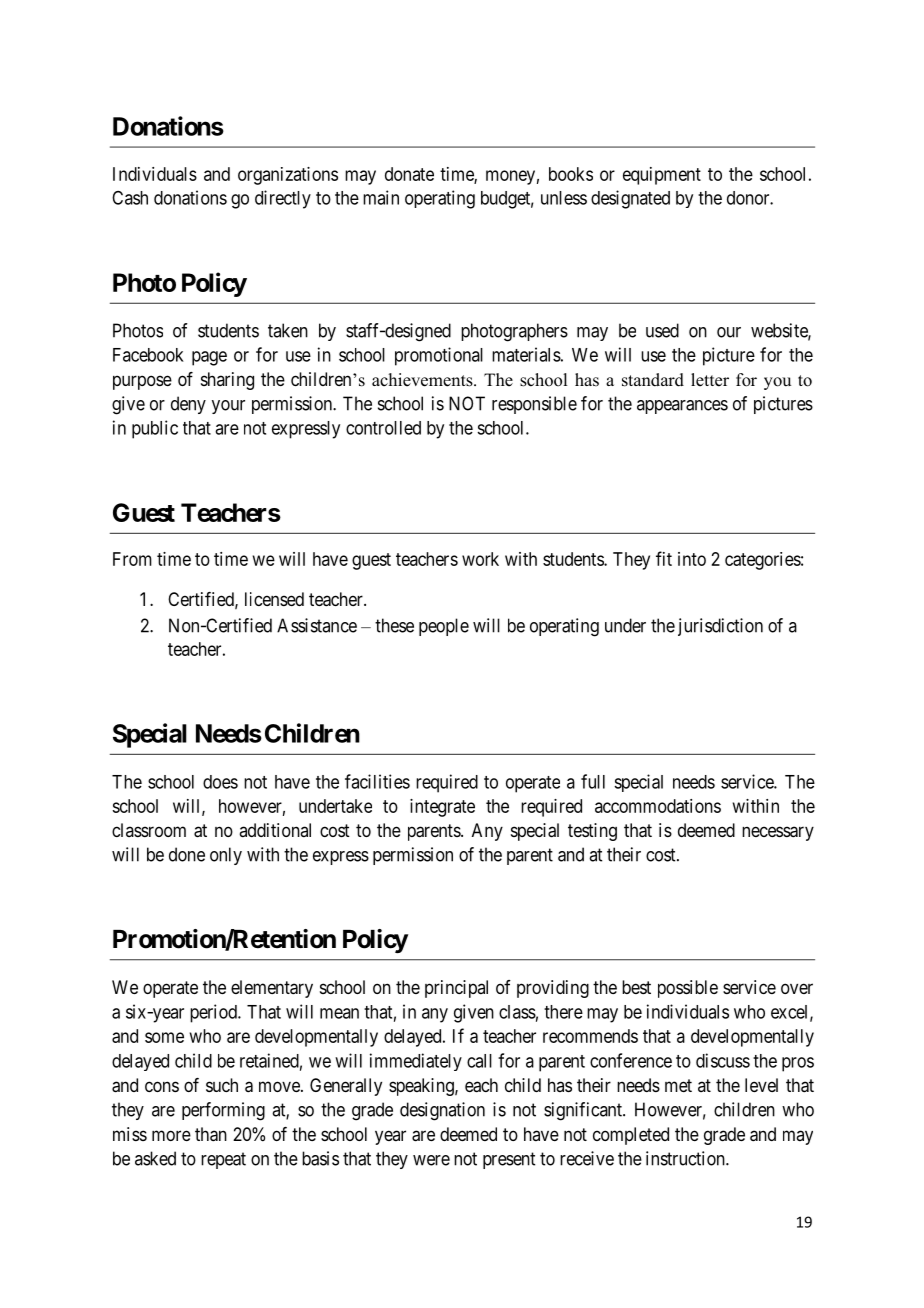 The height and width of the screenshot is (1308, 924). Describe the element at coordinates (686, 1158) in the screenshot. I see `instruction` at that location.
